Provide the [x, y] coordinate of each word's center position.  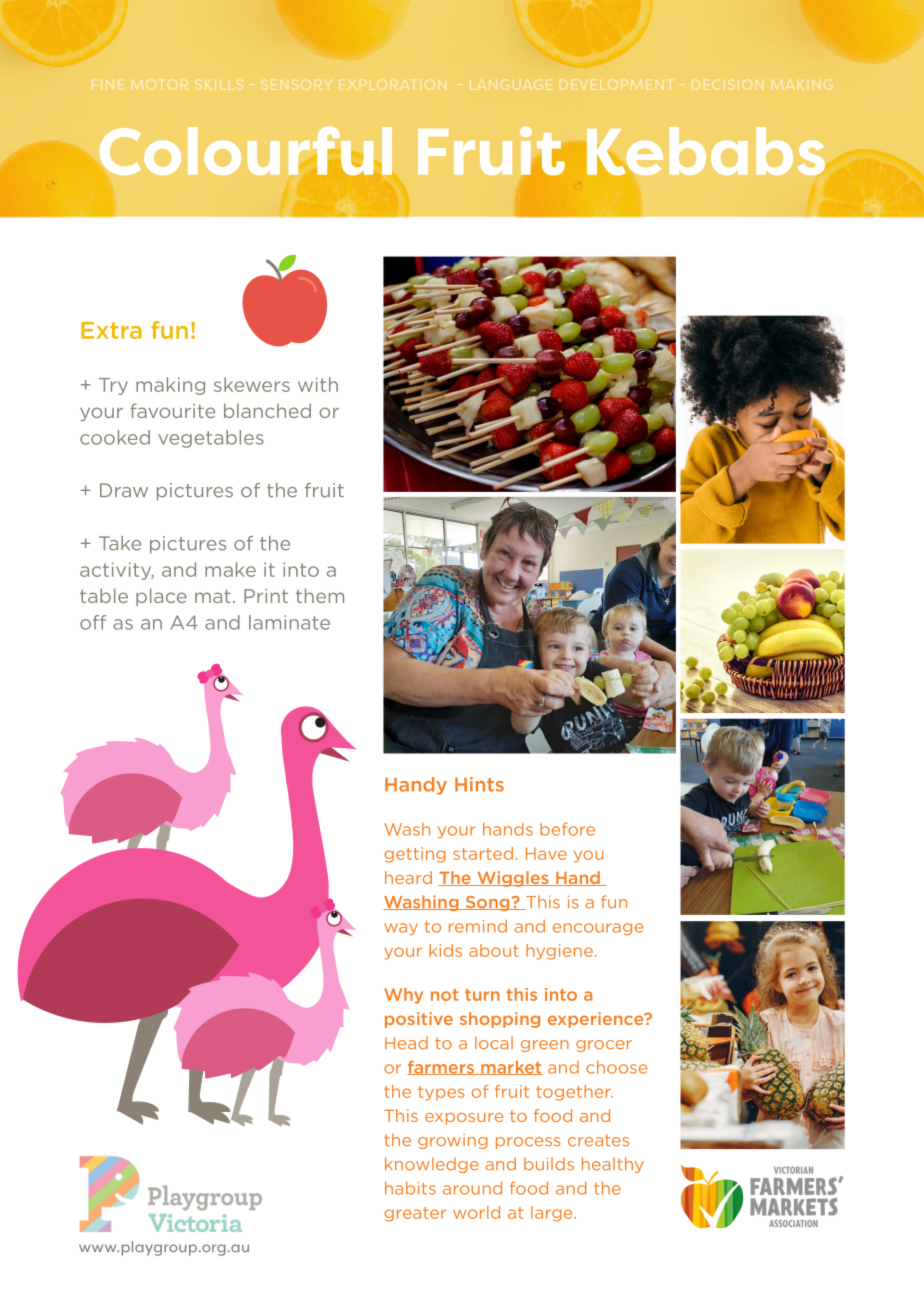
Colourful [246, 151]
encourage [598, 929]
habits [410, 1188]
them [320, 595]
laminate [289, 622]
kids [445, 950]
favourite [172, 410]
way [401, 929]
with [318, 384]
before [567, 829]
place [161, 597]
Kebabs [706, 151]
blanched [267, 410]
